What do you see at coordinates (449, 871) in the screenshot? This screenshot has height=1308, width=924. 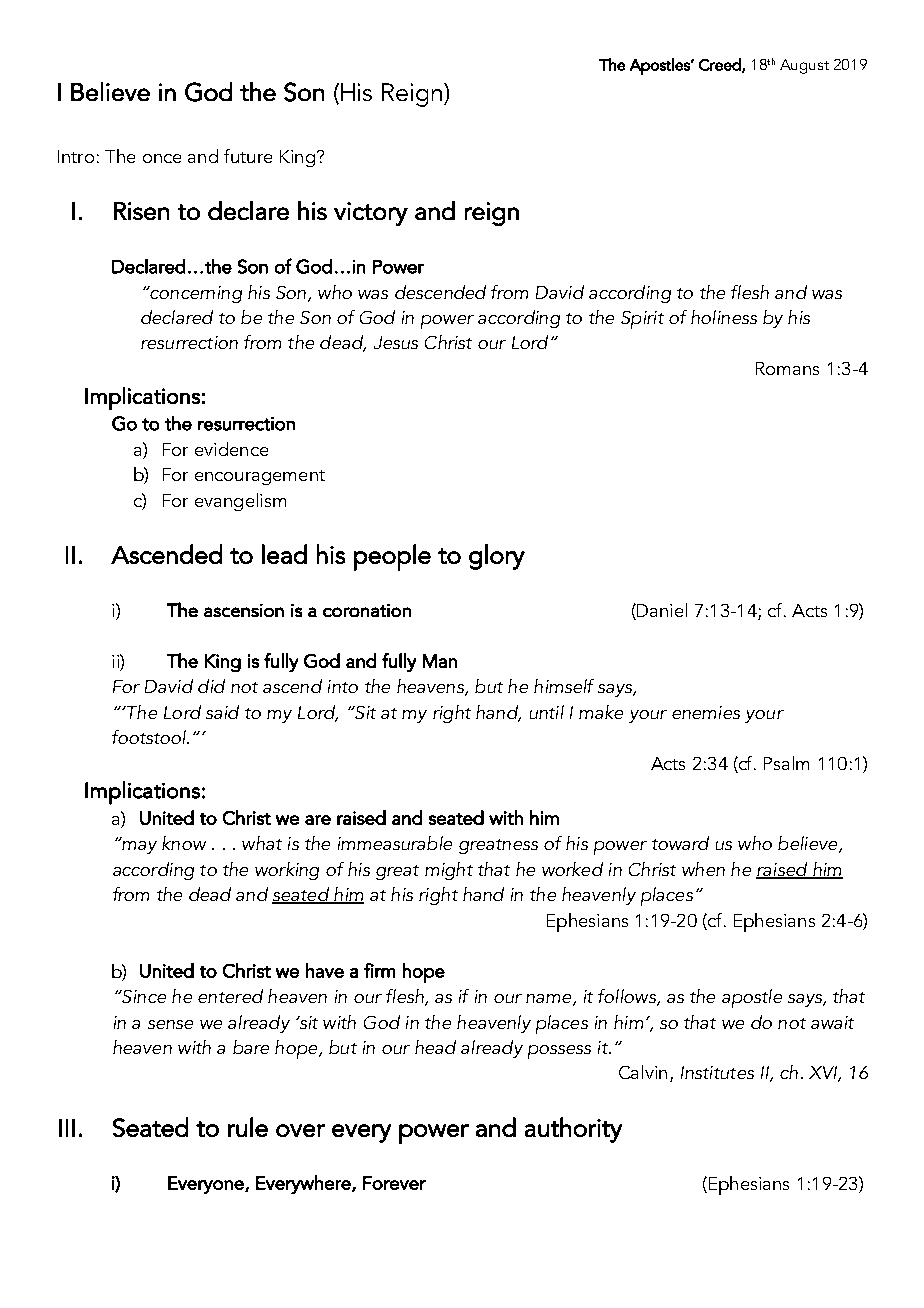 I see `might` at bounding box center [449, 871].
